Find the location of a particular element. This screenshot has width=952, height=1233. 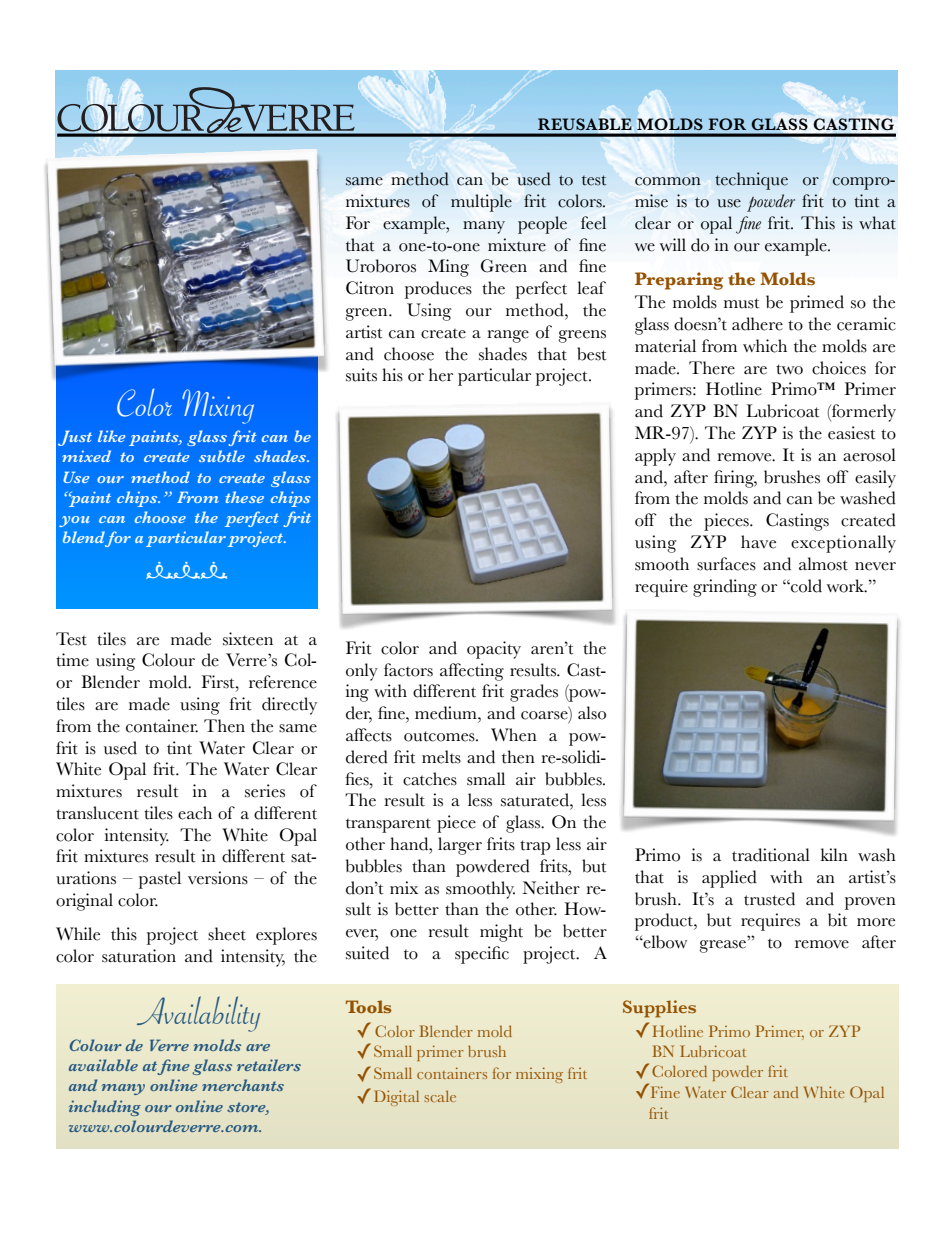

opacity is located at coordinates (494, 650).
